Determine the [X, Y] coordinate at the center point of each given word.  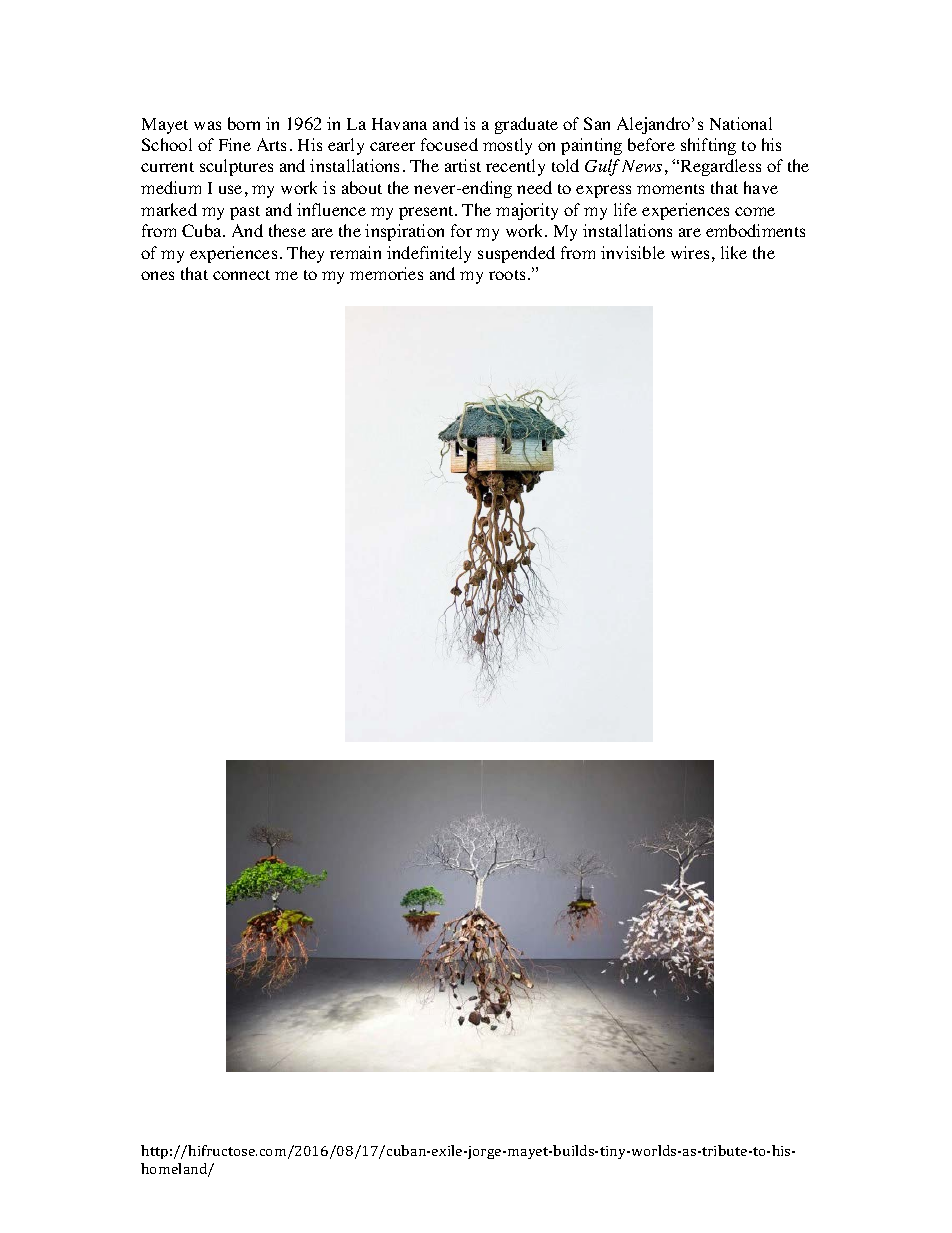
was [207, 125]
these [287, 230]
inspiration [404, 232]
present [427, 213]
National [741, 123]
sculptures [236, 167]
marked [169, 209]
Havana [399, 124]
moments [670, 189]
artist [463, 165]
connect [241, 275]
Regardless [719, 167]
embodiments [755, 230]
